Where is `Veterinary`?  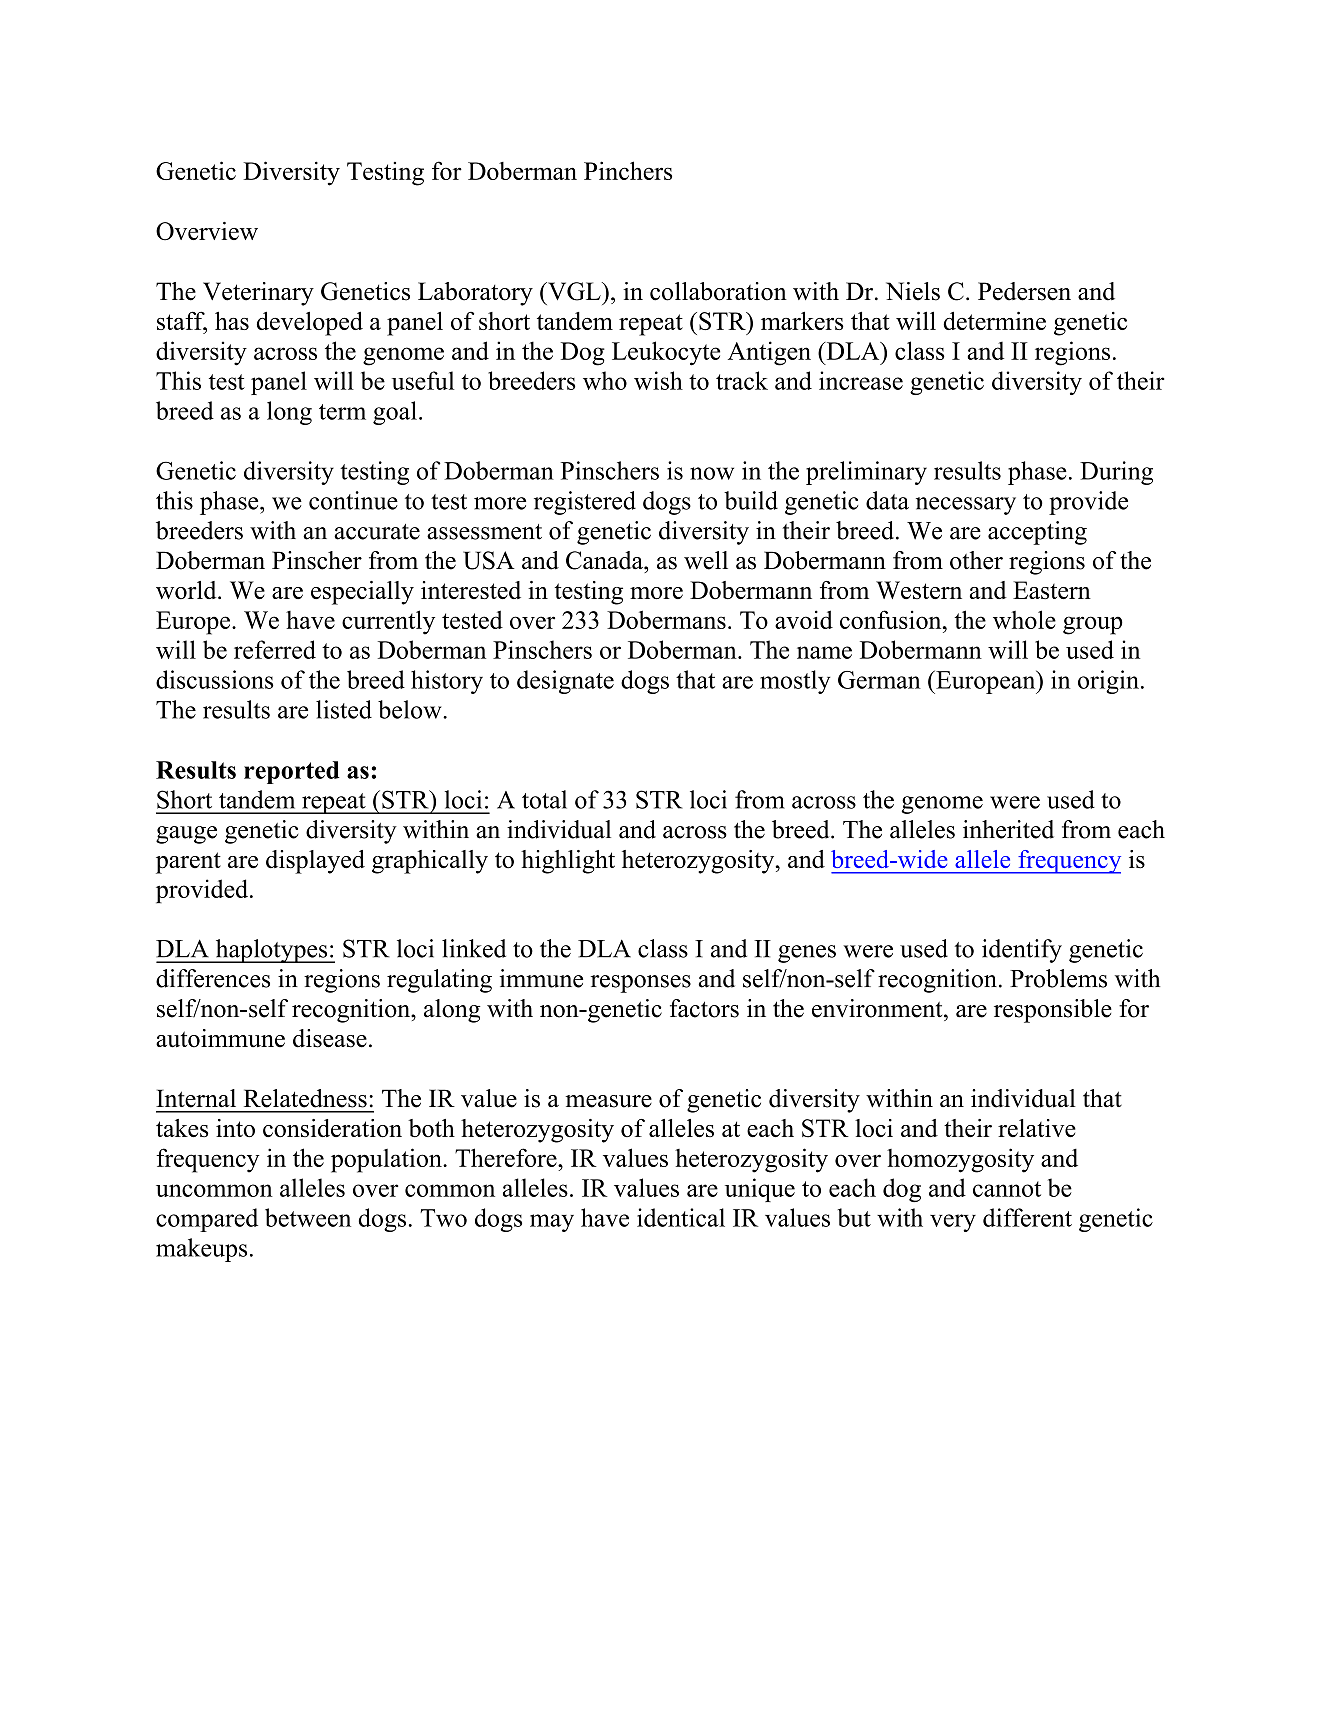 Veterinary is located at coordinates (258, 294).
